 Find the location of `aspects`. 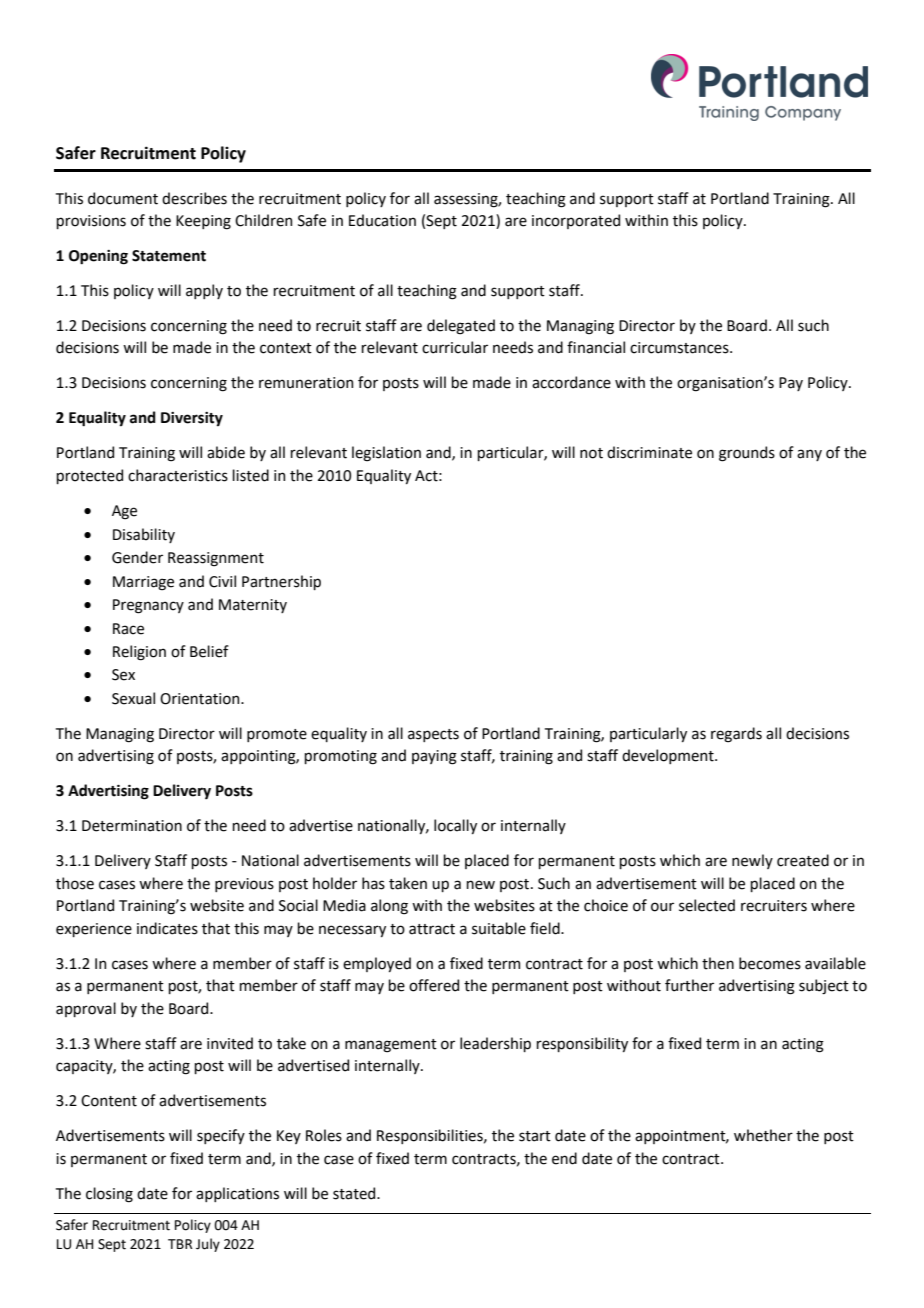

aspects is located at coordinates (433, 735).
